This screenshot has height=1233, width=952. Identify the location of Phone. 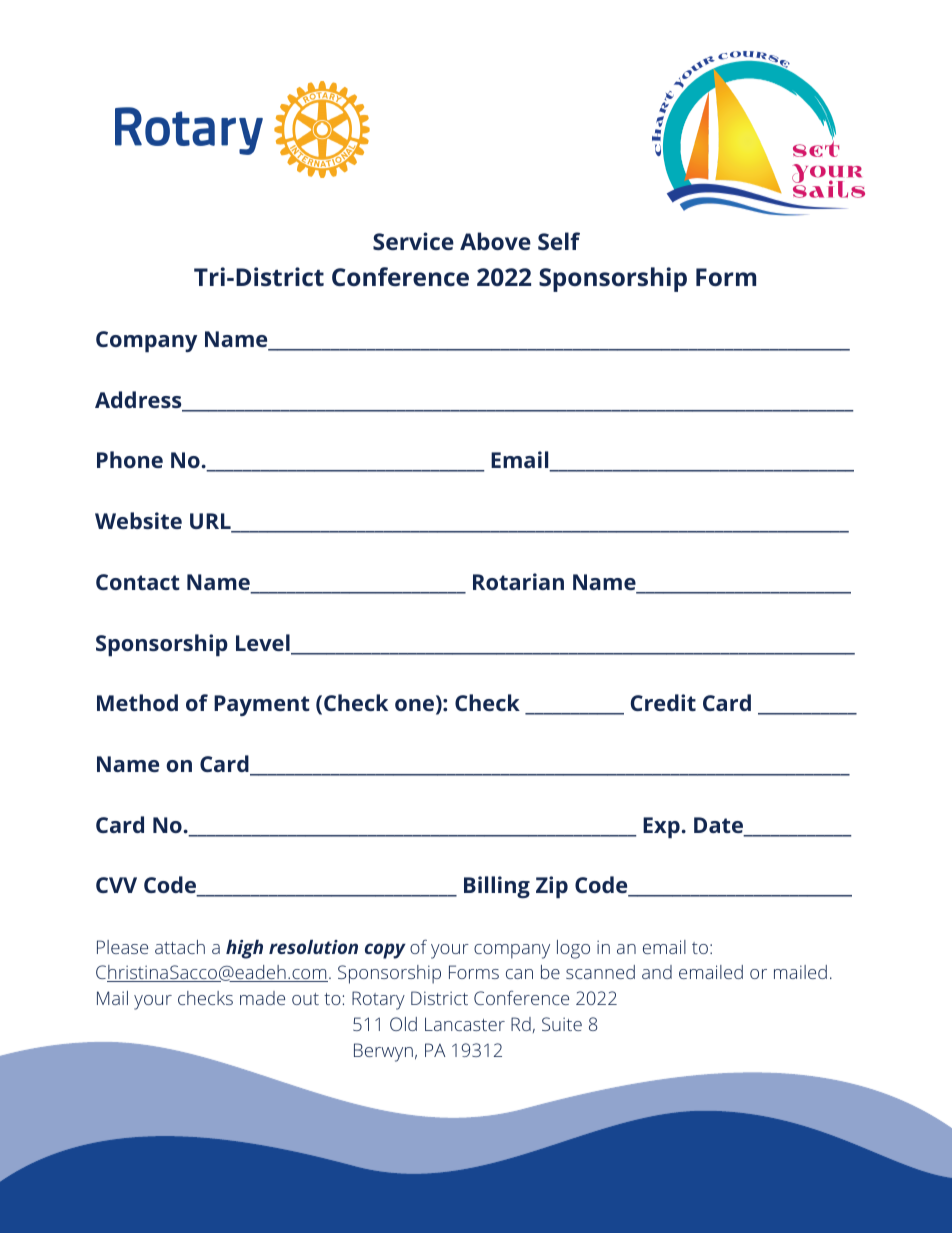
(130, 459).
